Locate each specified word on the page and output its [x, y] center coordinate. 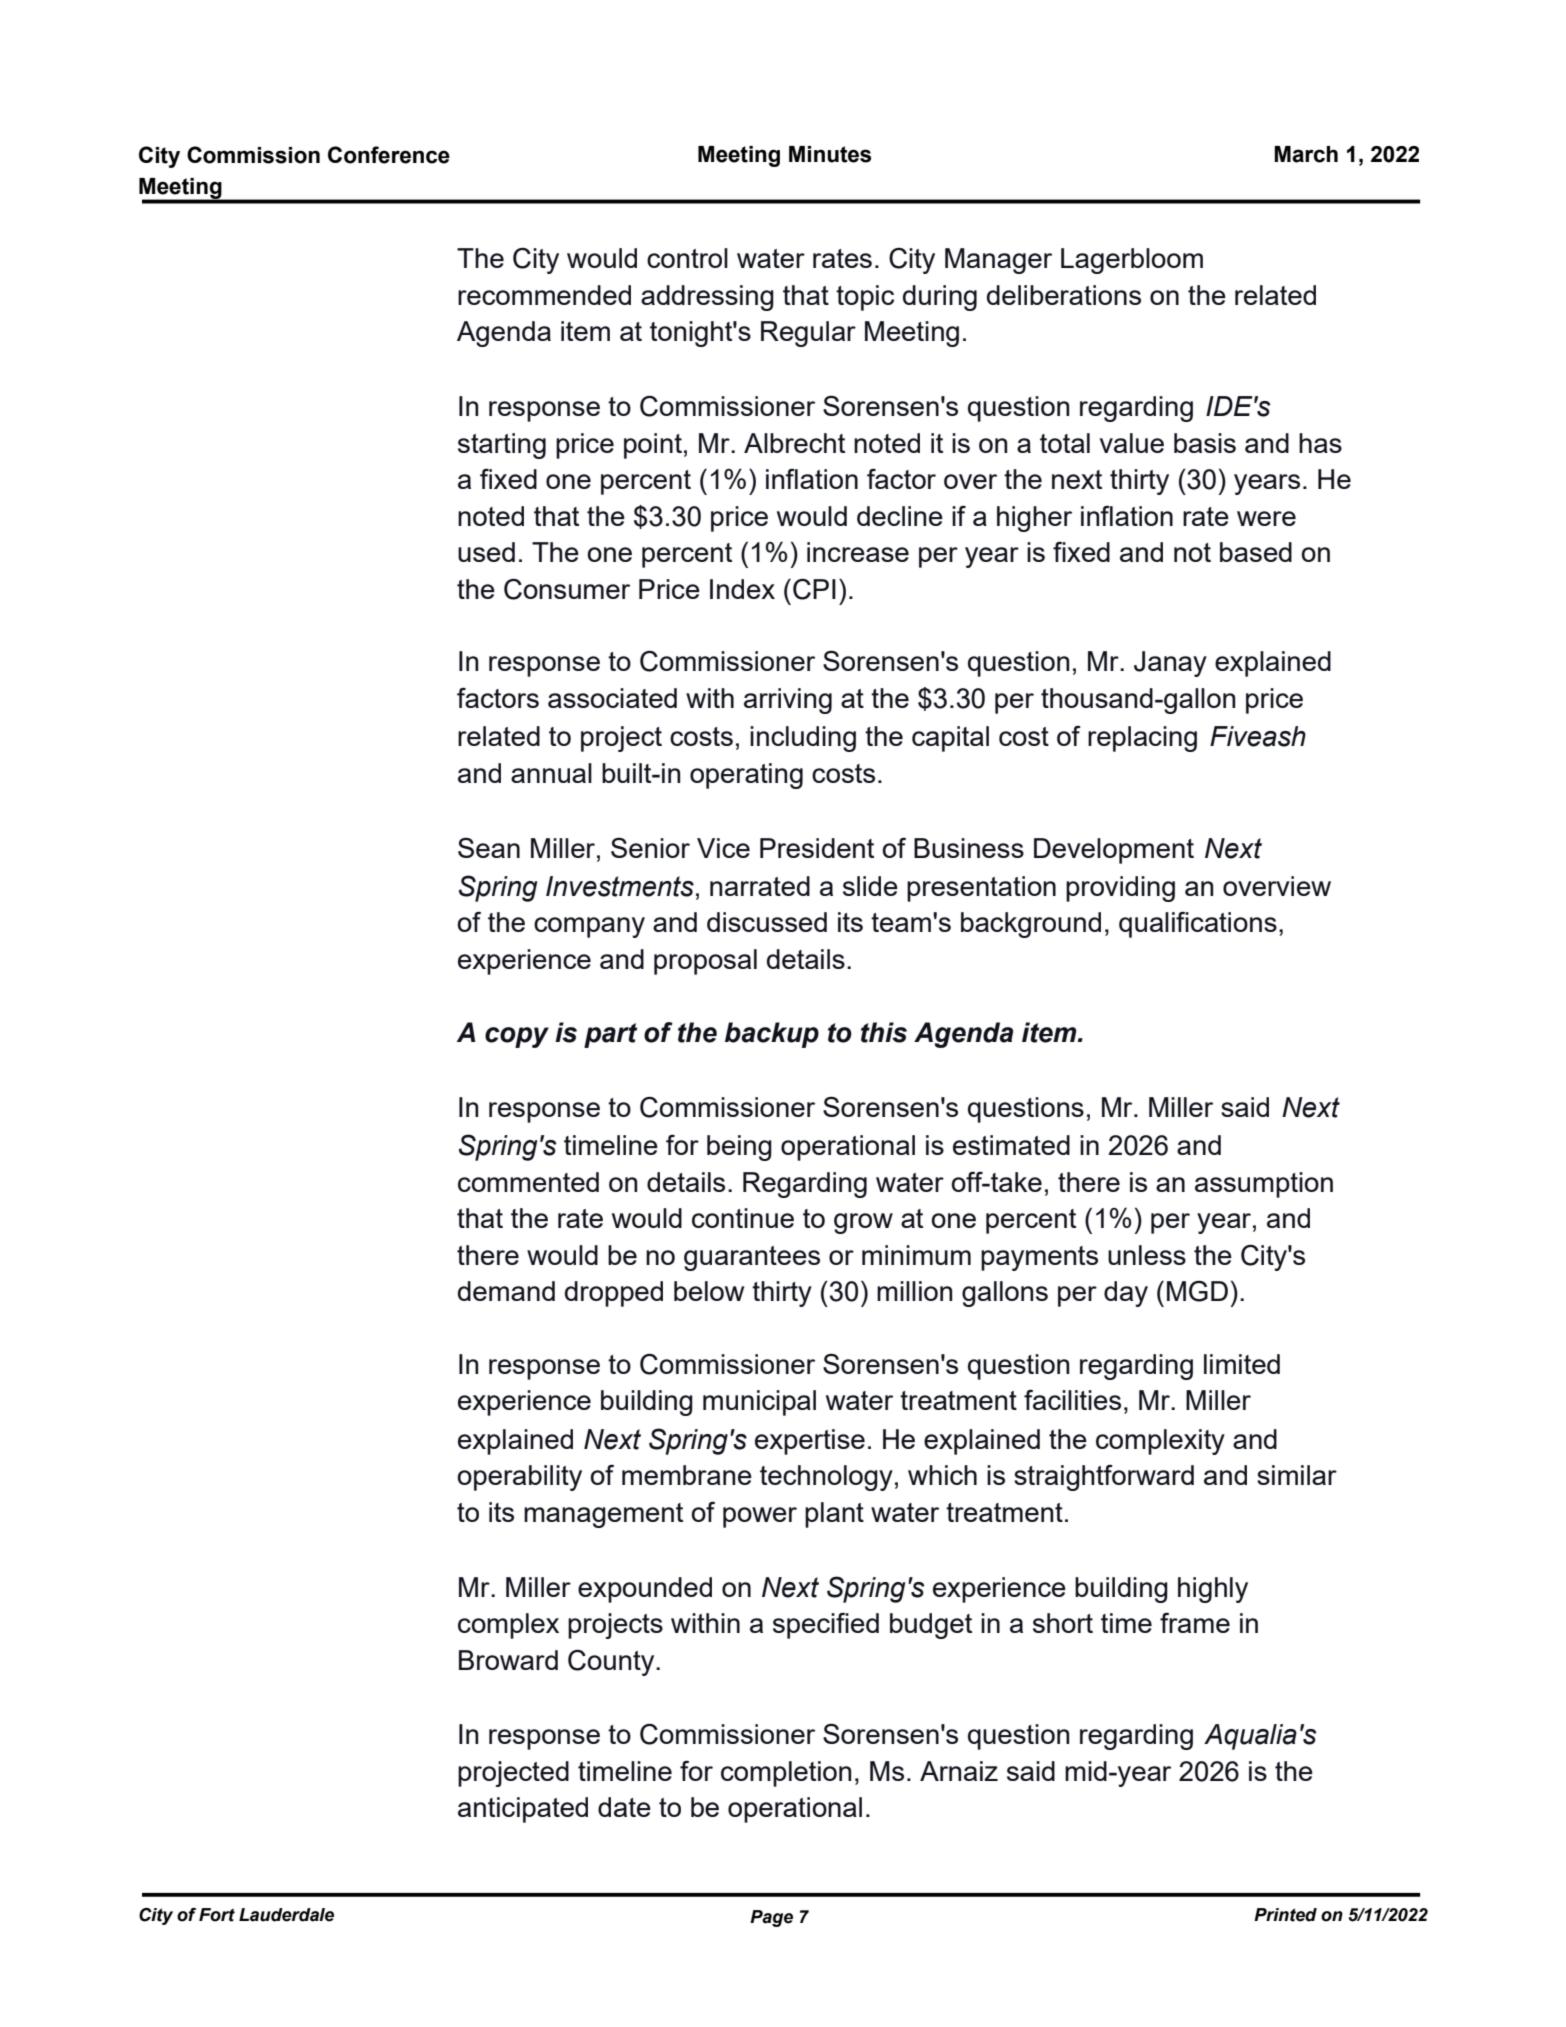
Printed [1285, 1915]
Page [771, 1918]
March [1306, 154]
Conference [389, 155]
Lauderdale [286, 1915]
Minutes [830, 154]
